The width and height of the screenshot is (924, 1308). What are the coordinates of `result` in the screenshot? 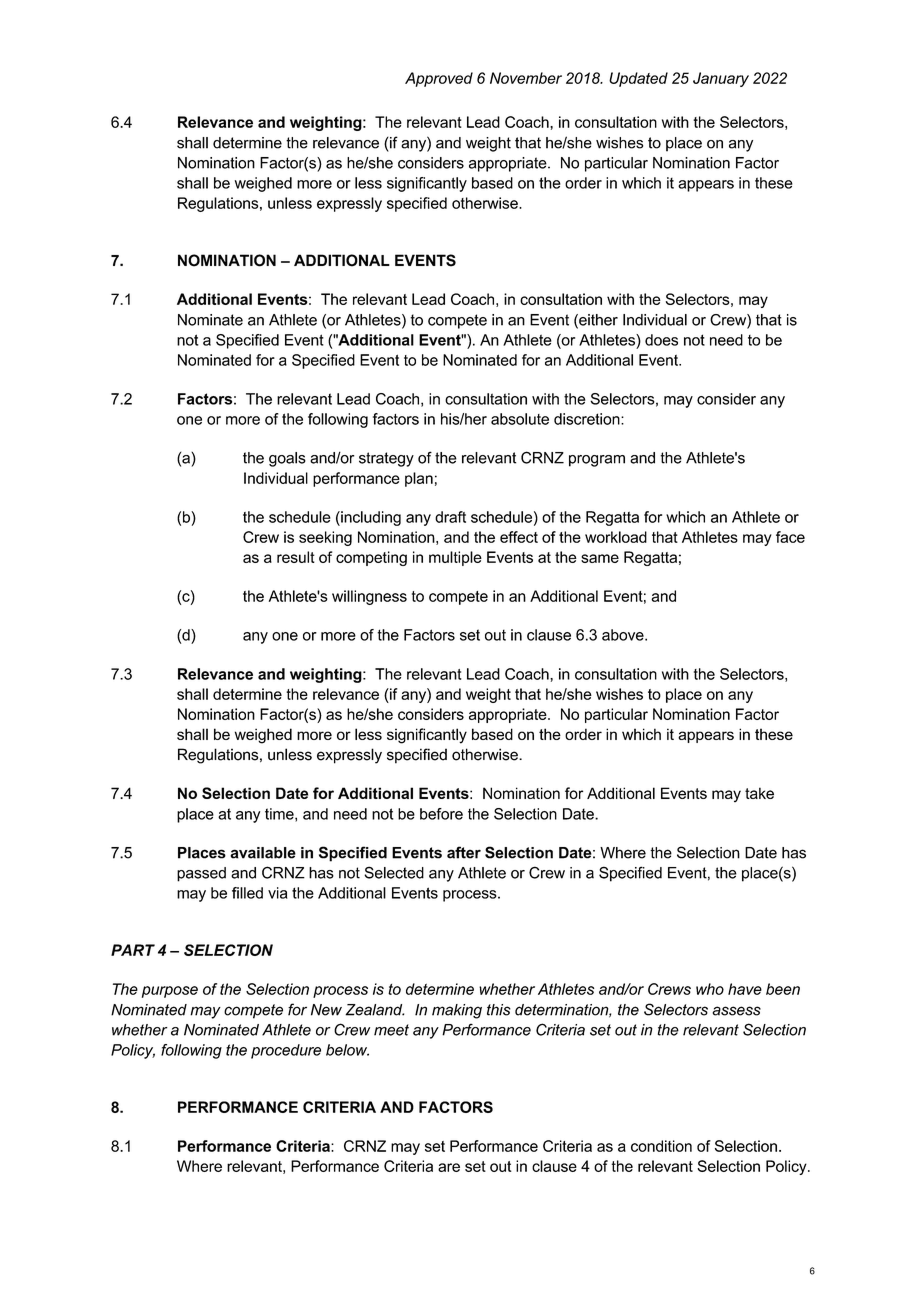 It's located at (296, 557).
